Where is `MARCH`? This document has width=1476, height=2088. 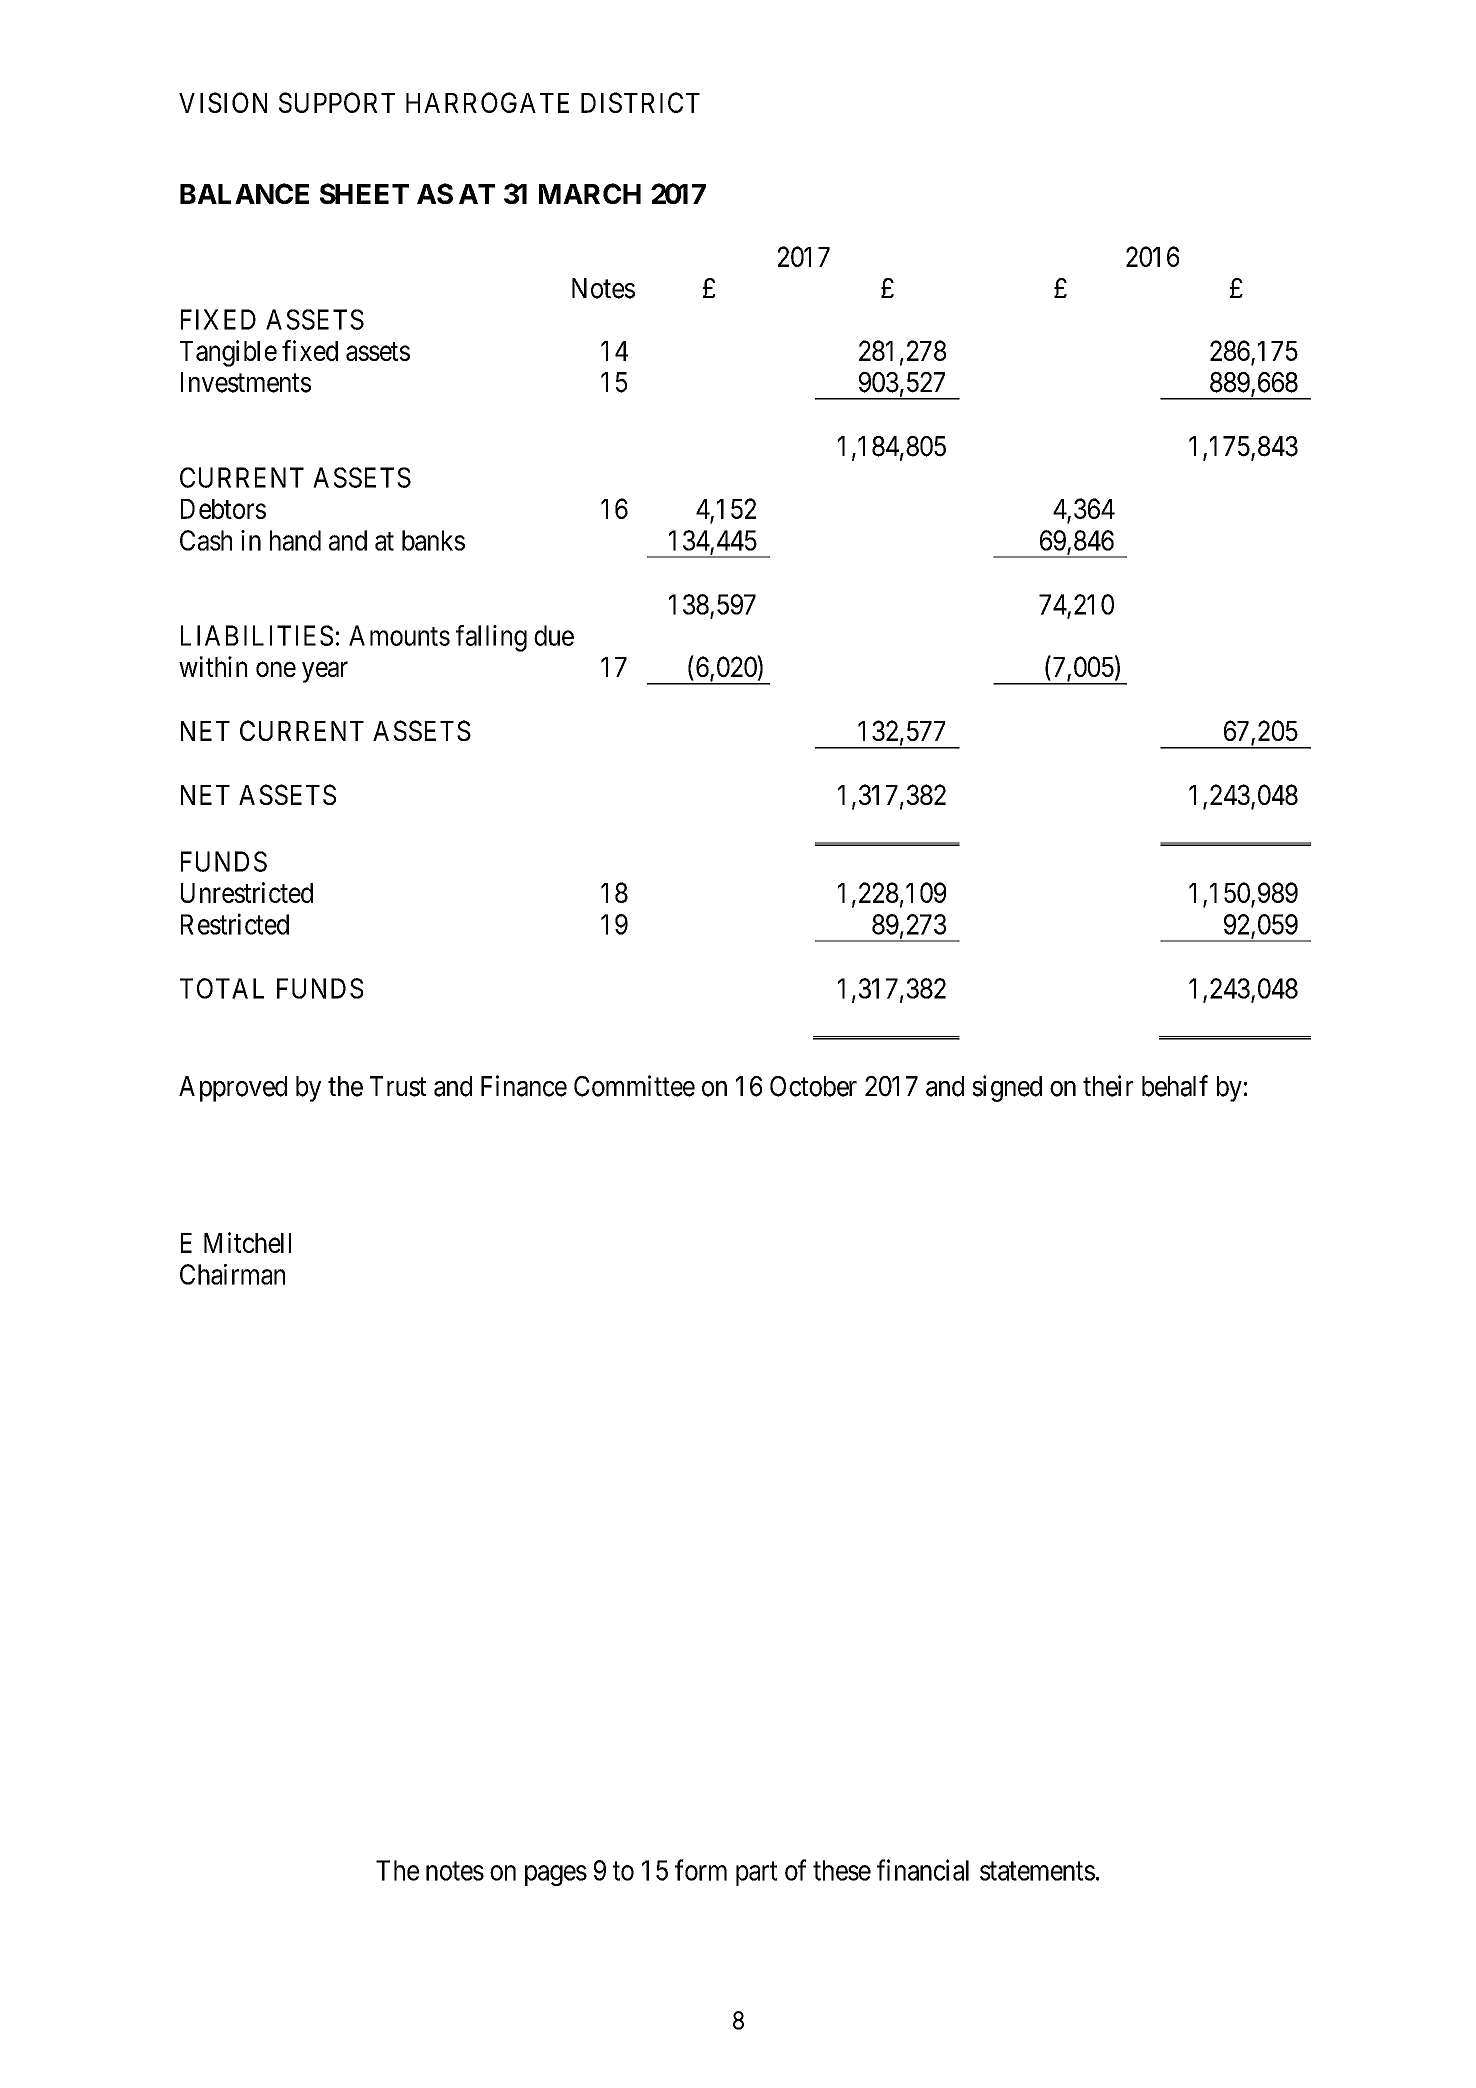 MARCH is located at coordinates (590, 193).
